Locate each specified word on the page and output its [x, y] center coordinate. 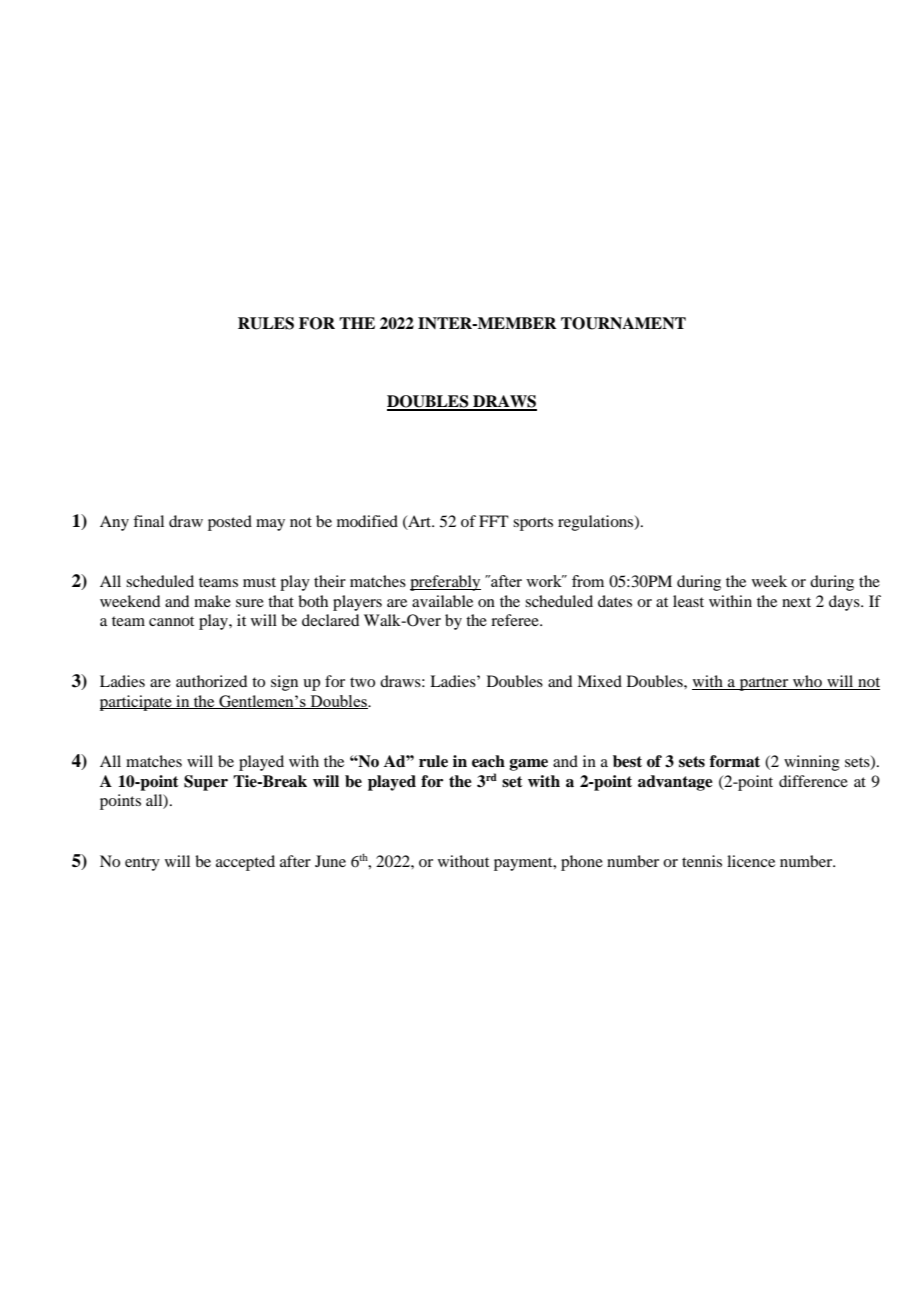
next [796, 602]
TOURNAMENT [623, 323]
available [442, 601]
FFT [494, 521]
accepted [245, 863]
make [212, 601]
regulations [597, 523]
